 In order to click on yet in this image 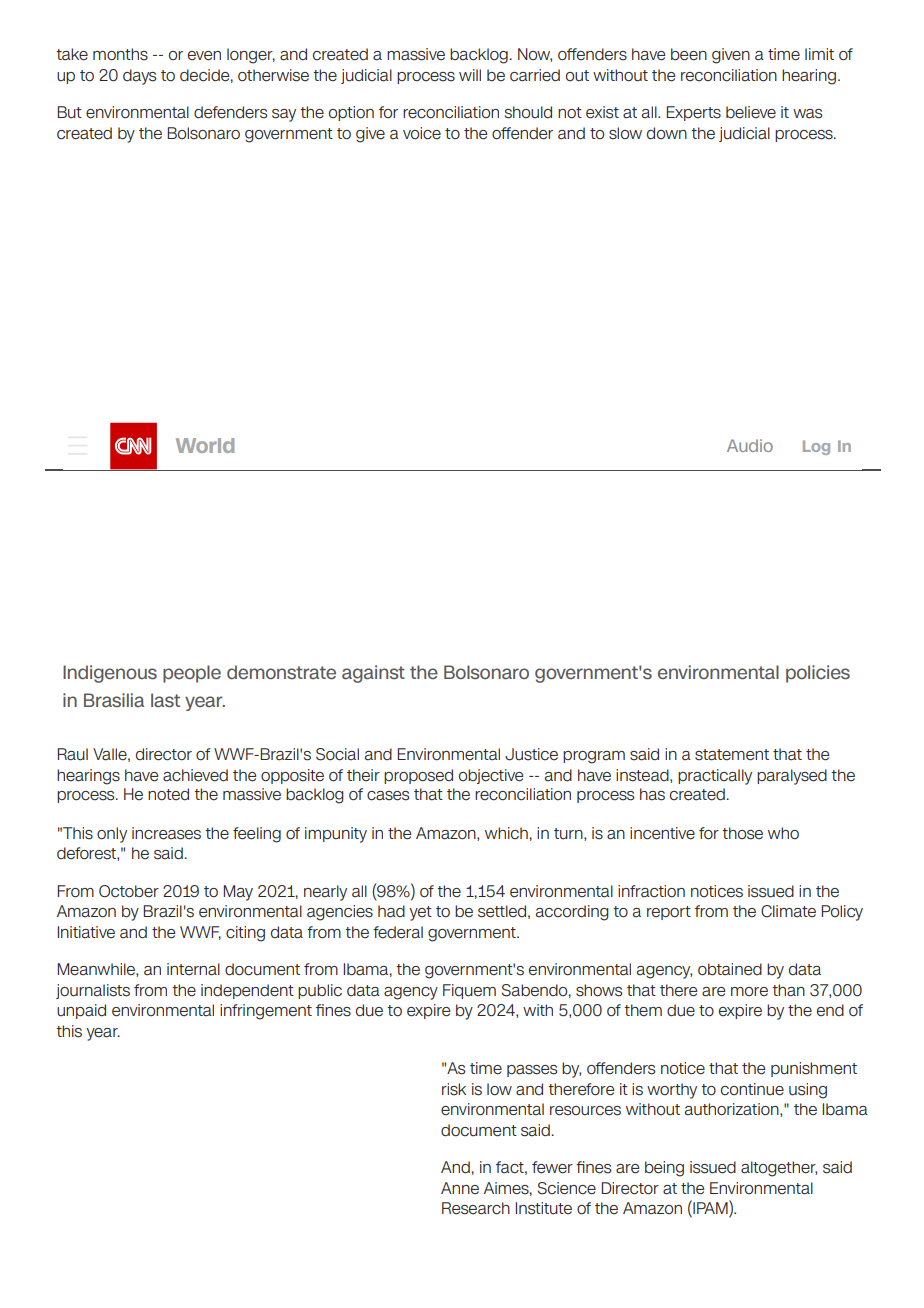, I will do `click(420, 913)`.
